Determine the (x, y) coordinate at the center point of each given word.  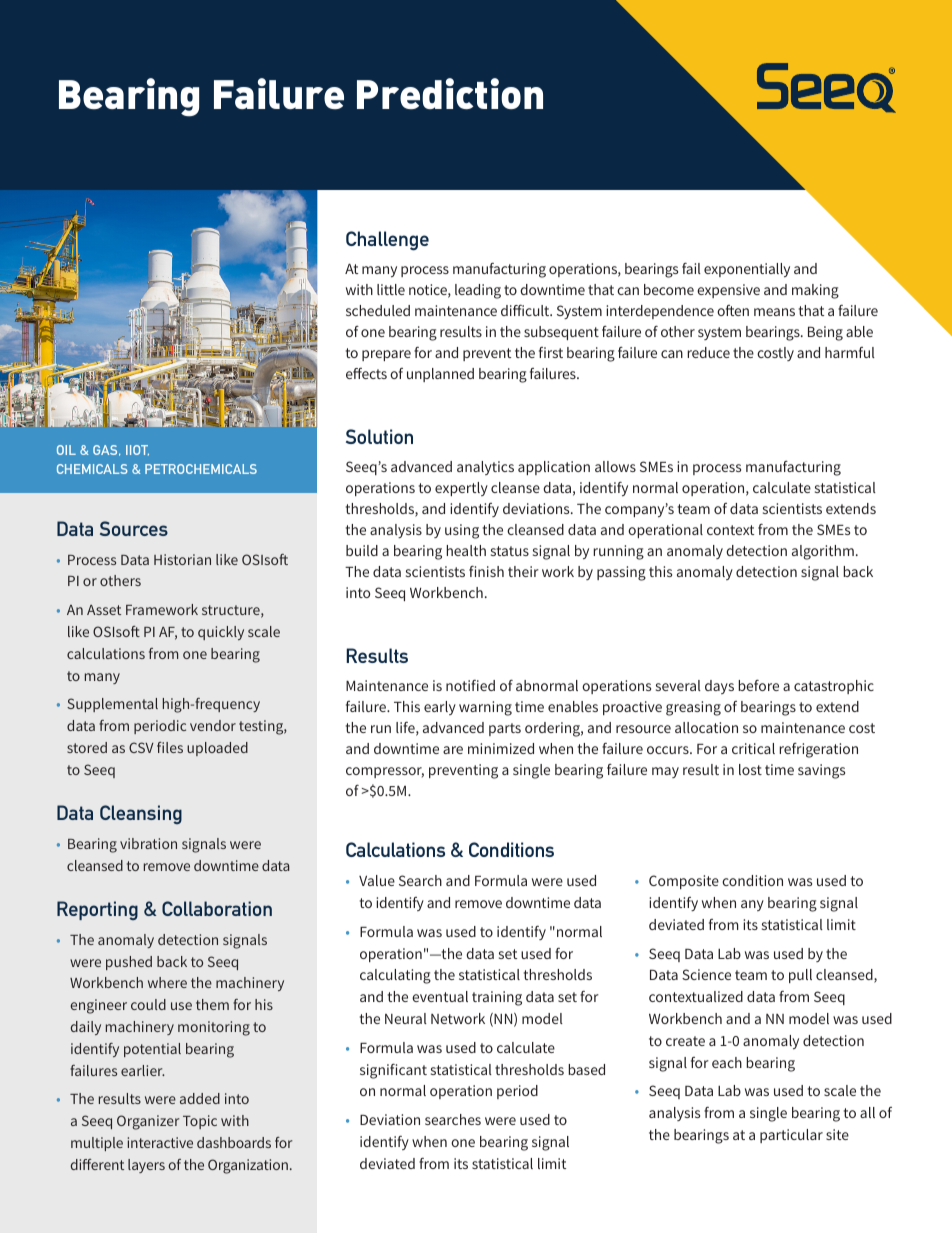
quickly (221, 633)
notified (470, 685)
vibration (148, 843)
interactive (160, 1142)
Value (377, 880)
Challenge (387, 241)
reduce (708, 352)
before (758, 685)
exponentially (747, 270)
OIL (66, 450)
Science (706, 974)
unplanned (440, 375)
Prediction (450, 93)
